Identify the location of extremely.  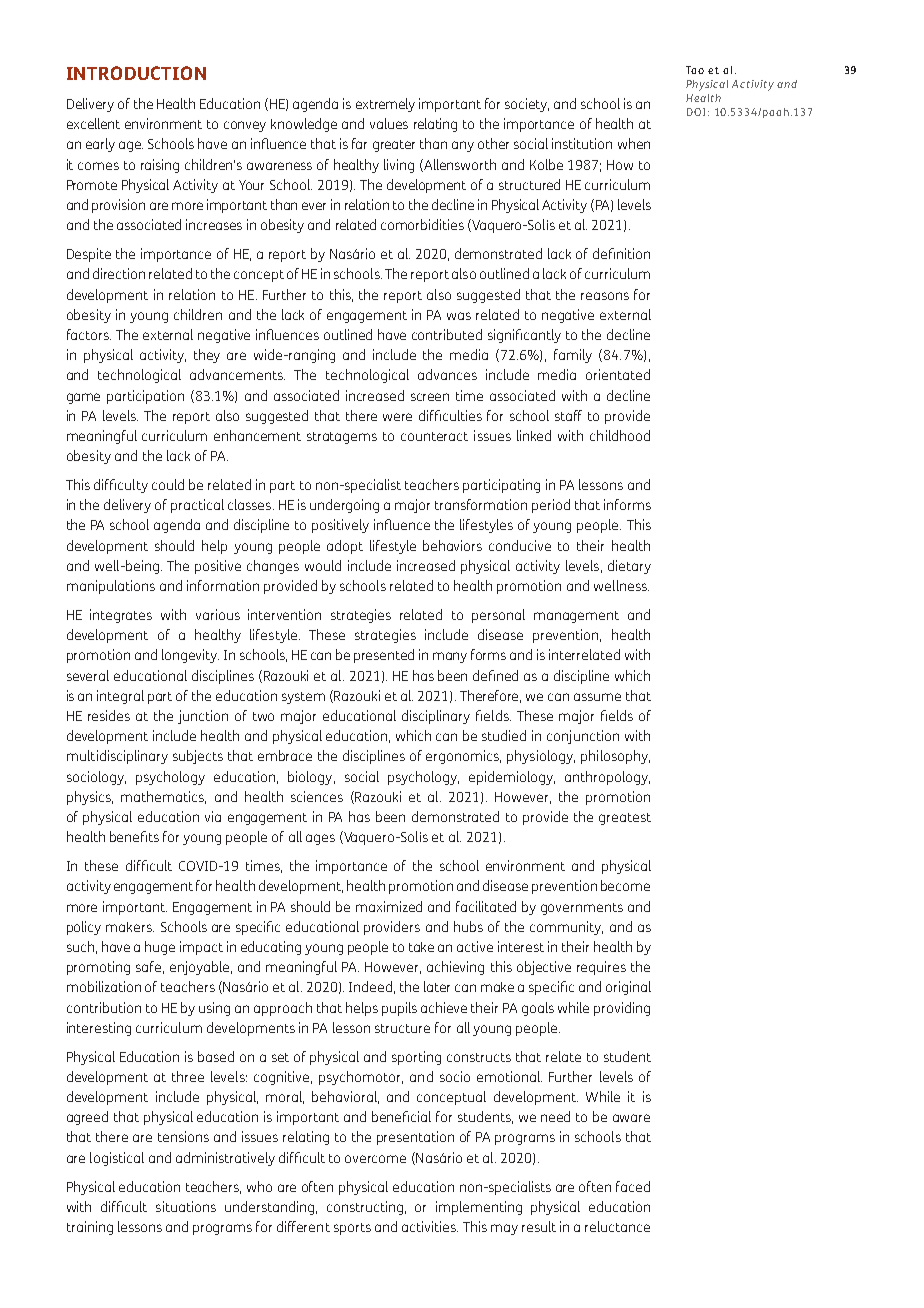
(385, 105).
